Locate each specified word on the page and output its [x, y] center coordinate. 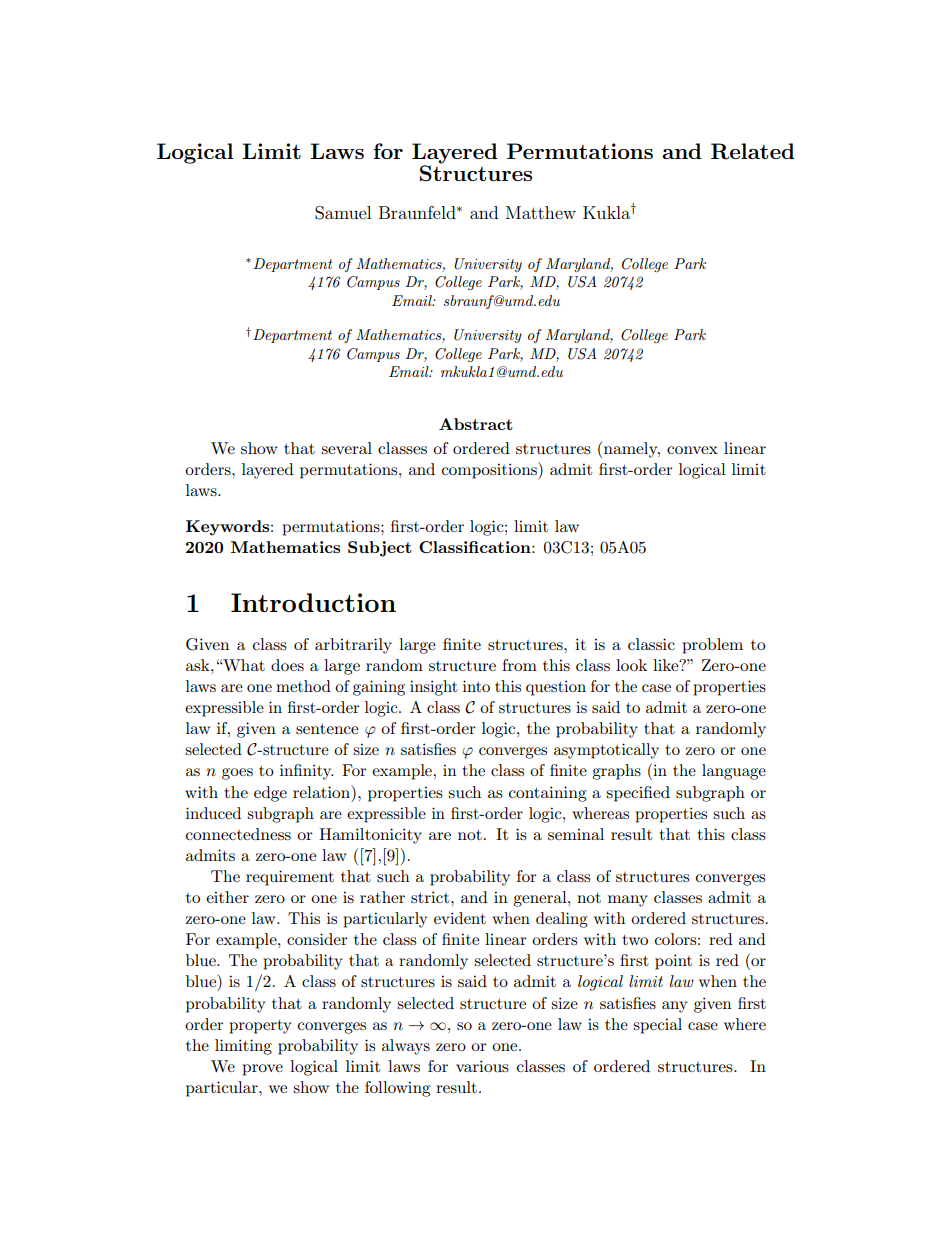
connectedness [238, 834]
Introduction [313, 602]
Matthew [541, 212]
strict [431, 897]
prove [262, 1070]
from [519, 665]
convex [692, 450]
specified [638, 794]
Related [753, 151]
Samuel [343, 213]
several [346, 448]
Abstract [476, 424]
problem [712, 646]
